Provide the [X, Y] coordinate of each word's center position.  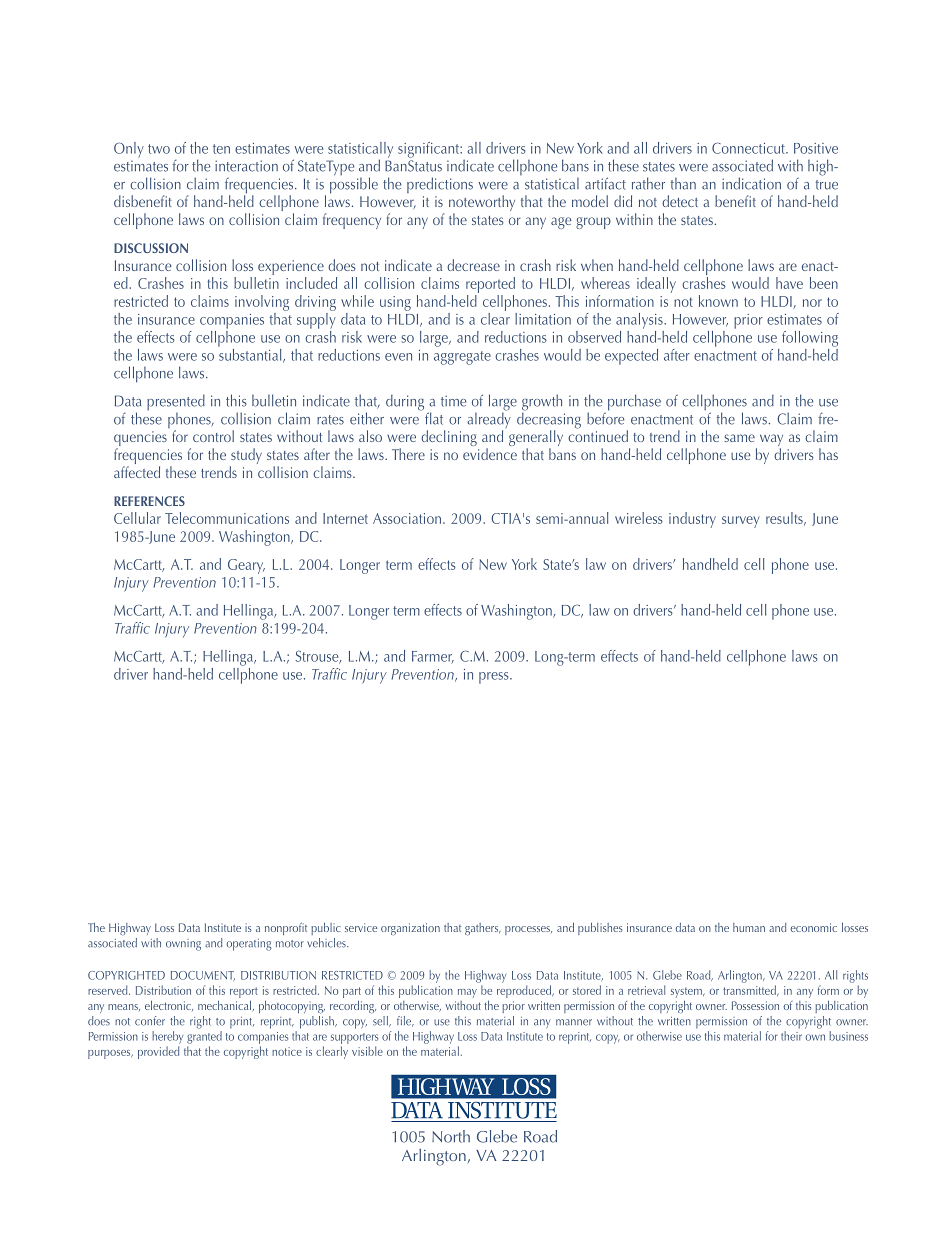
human [749, 927]
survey [741, 522]
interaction [246, 166]
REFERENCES [149, 501]
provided [158, 1052]
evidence [490, 454]
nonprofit [286, 929]
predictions [440, 185]
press [495, 678]
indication [751, 183]
